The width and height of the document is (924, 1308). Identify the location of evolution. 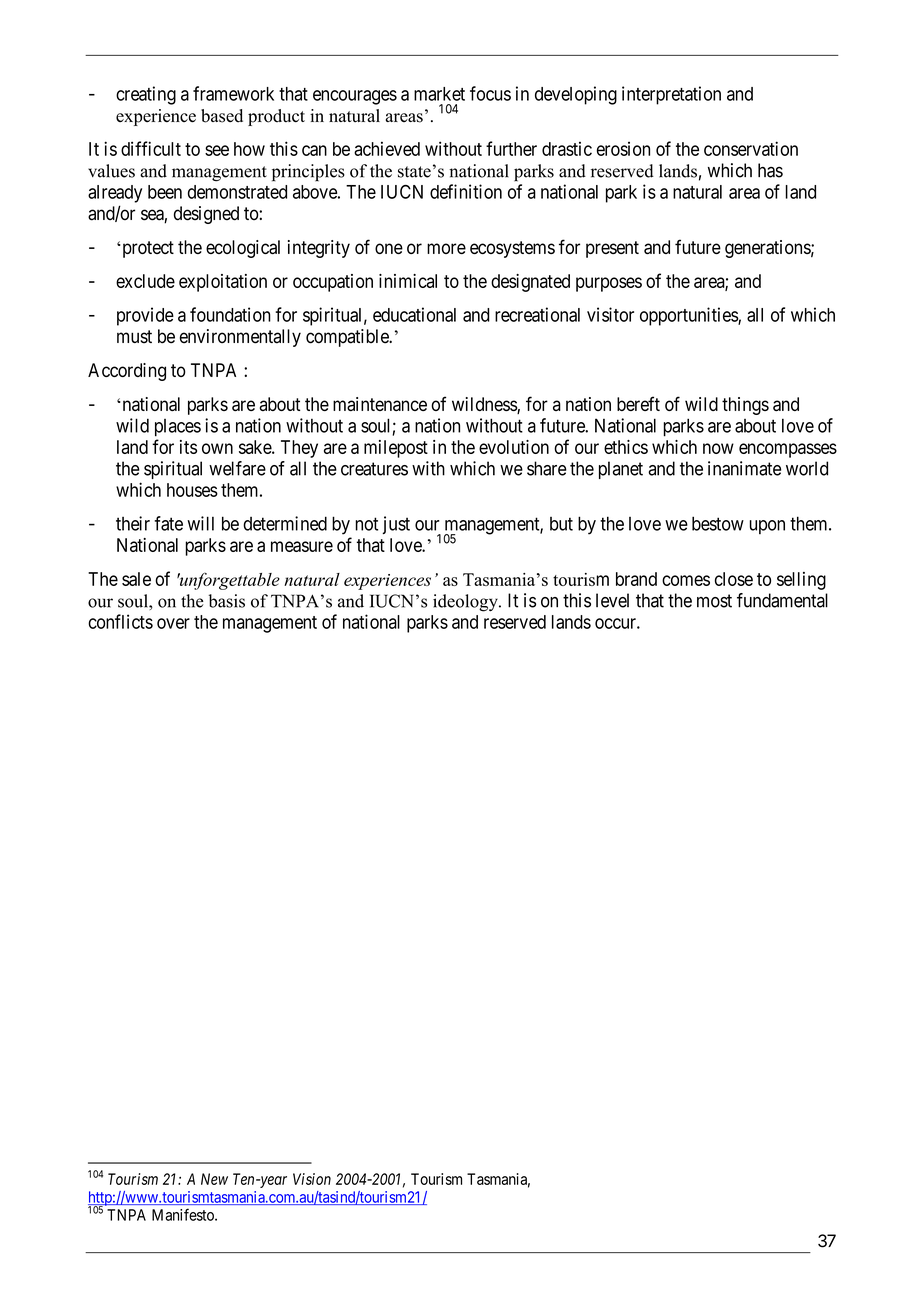
(514, 447).
